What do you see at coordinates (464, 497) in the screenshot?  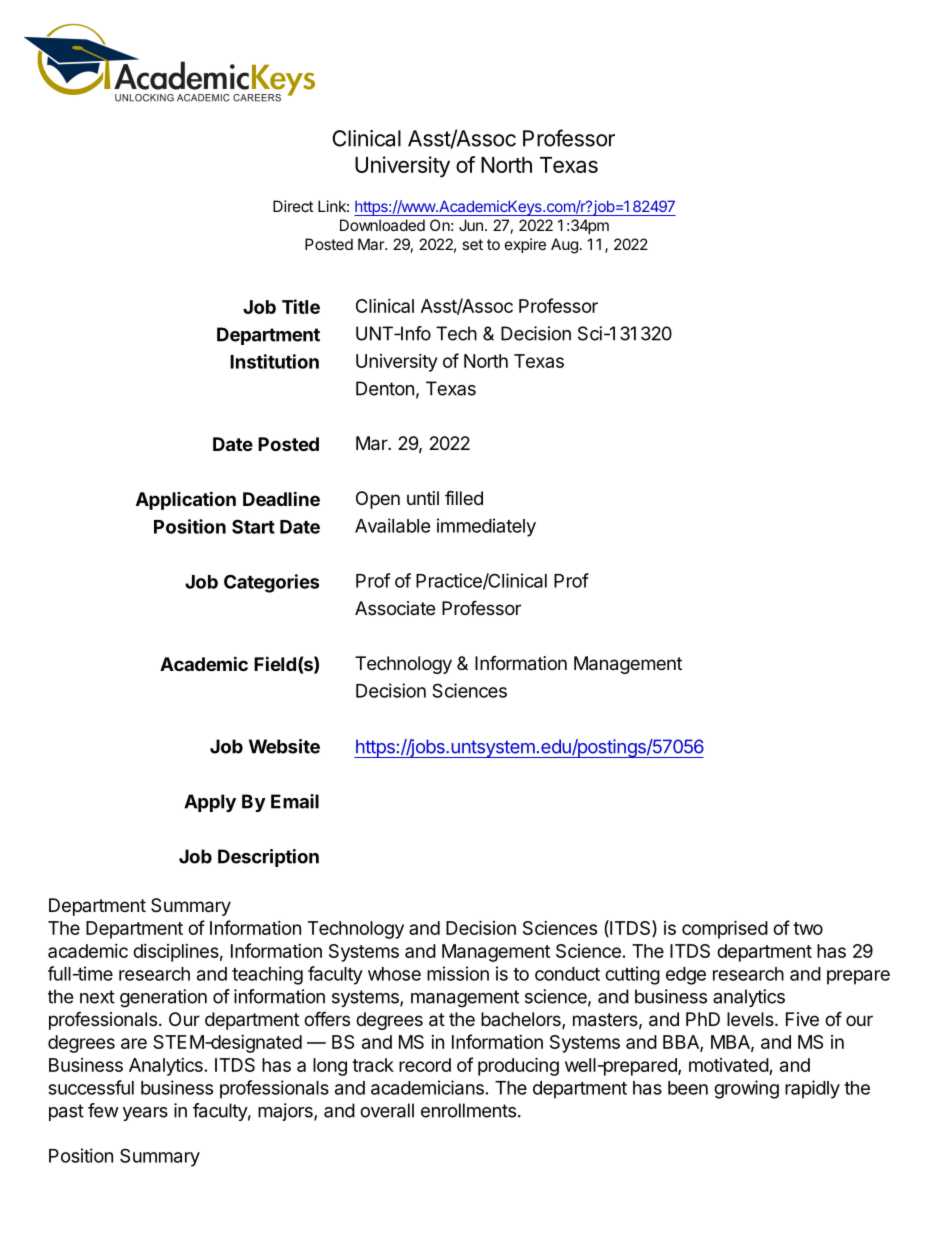 I see `filled` at bounding box center [464, 497].
